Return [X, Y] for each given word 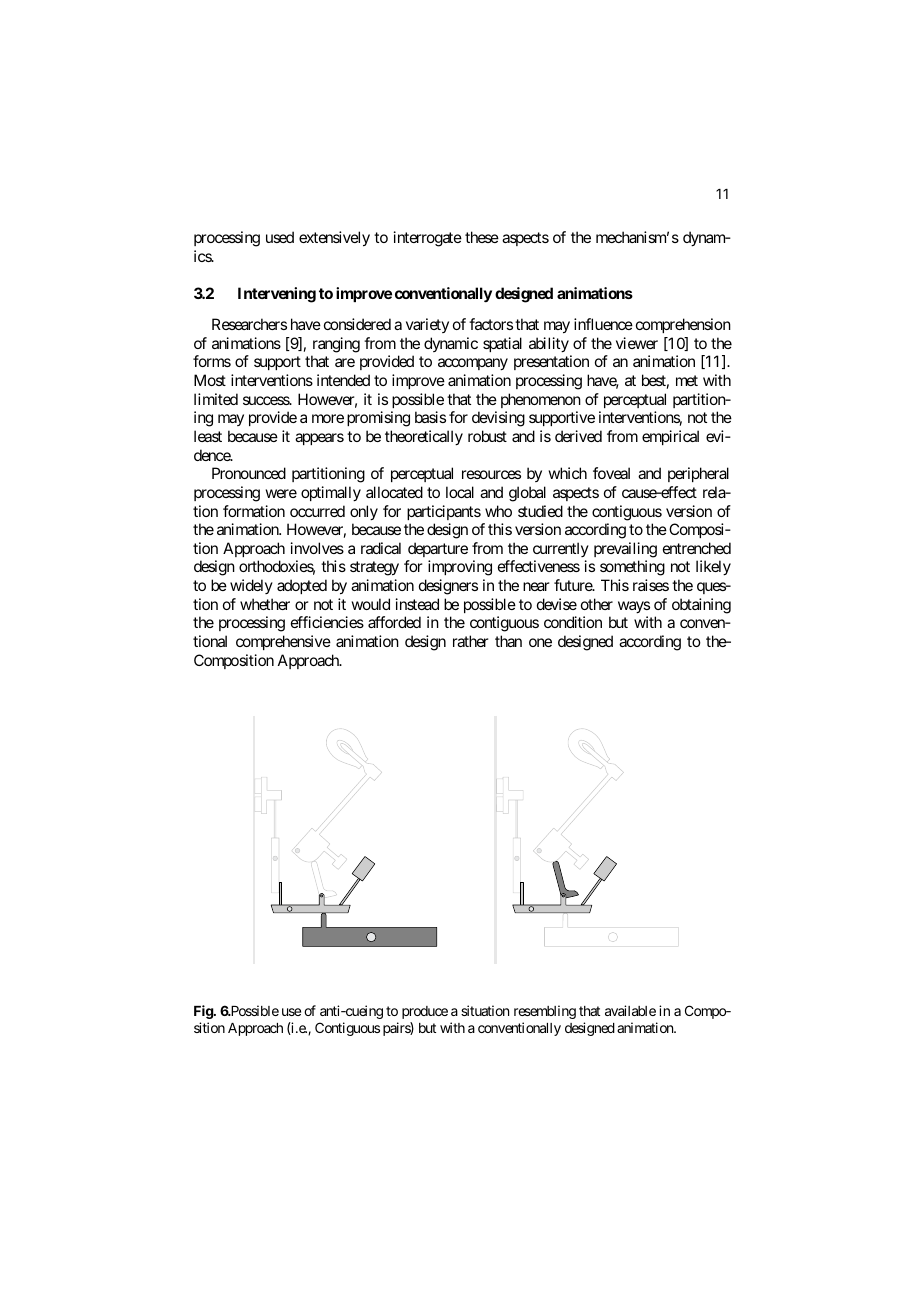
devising [498, 419]
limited [216, 399]
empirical [670, 437]
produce [425, 1012]
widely [251, 586]
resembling [545, 1012]
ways [634, 607]
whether [265, 604]
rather [471, 641]
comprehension [683, 325]
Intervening [277, 295]
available [630, 1010]
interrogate [428, 239]
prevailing [625, 550]
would [371, 604]
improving [460, 568]
